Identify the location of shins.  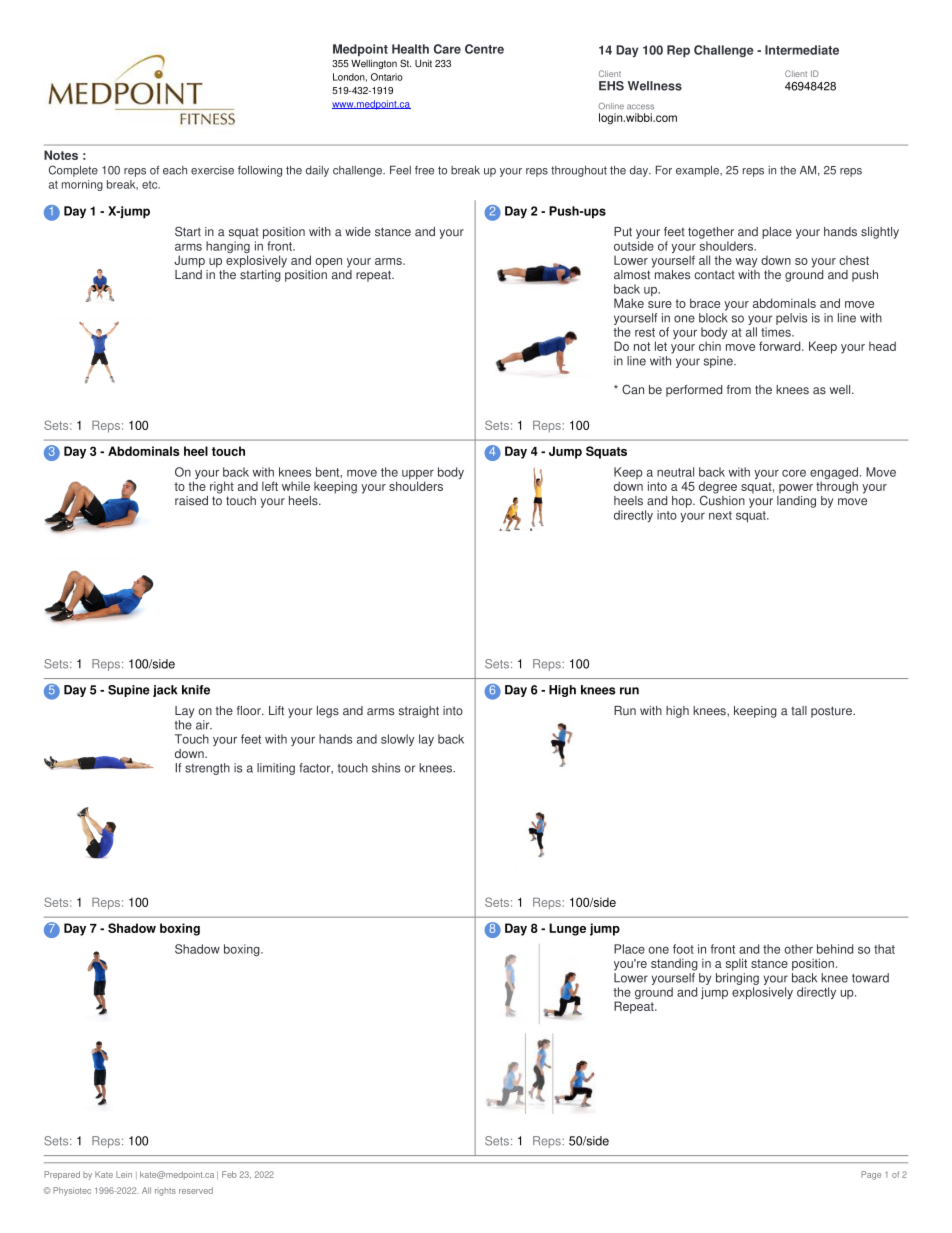
(386, 768).
